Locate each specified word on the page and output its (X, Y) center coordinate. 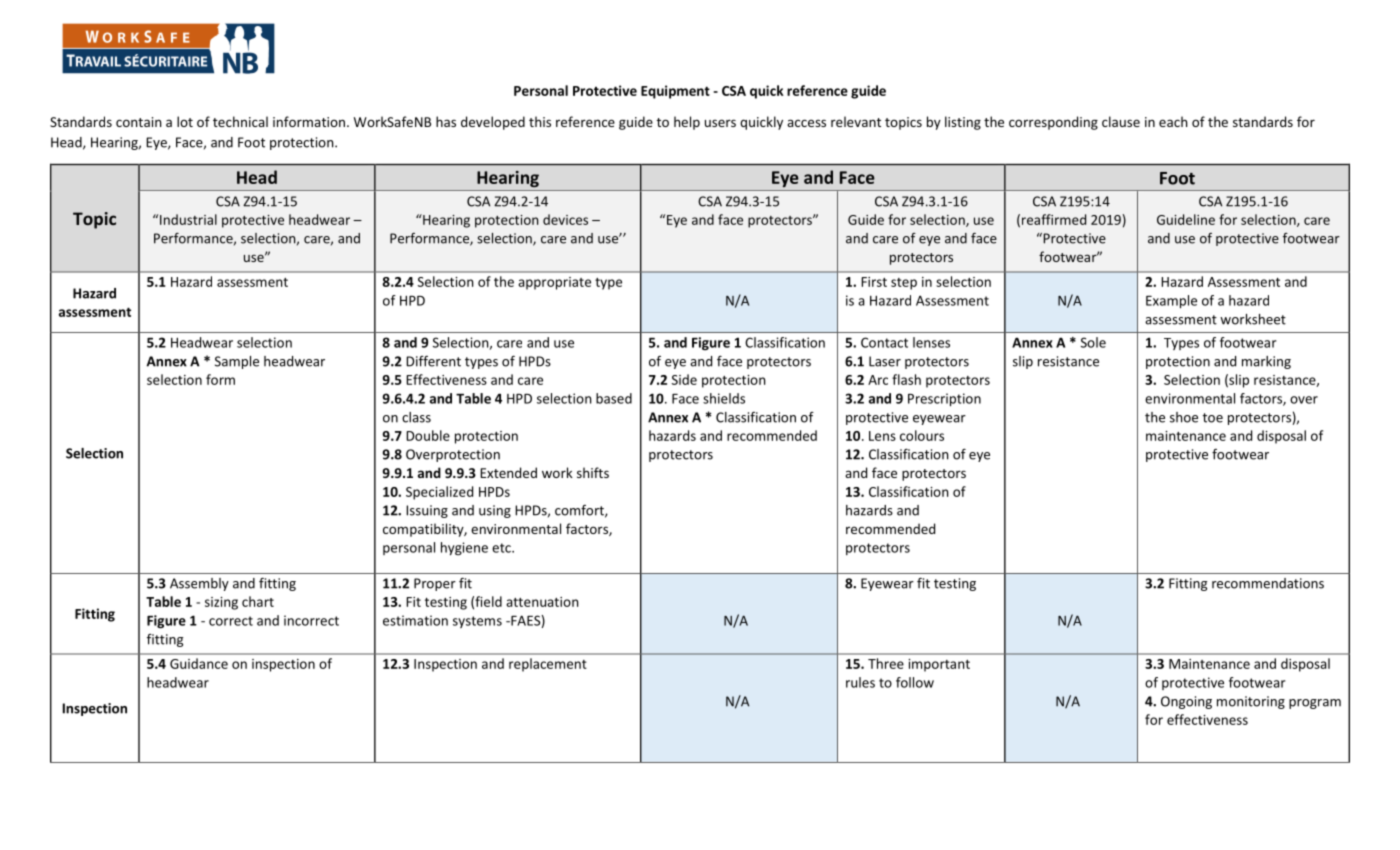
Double (428, 435)
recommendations (1268, 583)
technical (240, 121)
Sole (1093, 342)
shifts (593, 472)
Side (684, 379)
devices (565, 219)
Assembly (199, 584)
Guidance (199, 663)
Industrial (188, 219)
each (1173, 121)
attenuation (542, 602)
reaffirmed (1054, 219)
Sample (237, 362)
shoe (1184, 417)
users (720, 123)
